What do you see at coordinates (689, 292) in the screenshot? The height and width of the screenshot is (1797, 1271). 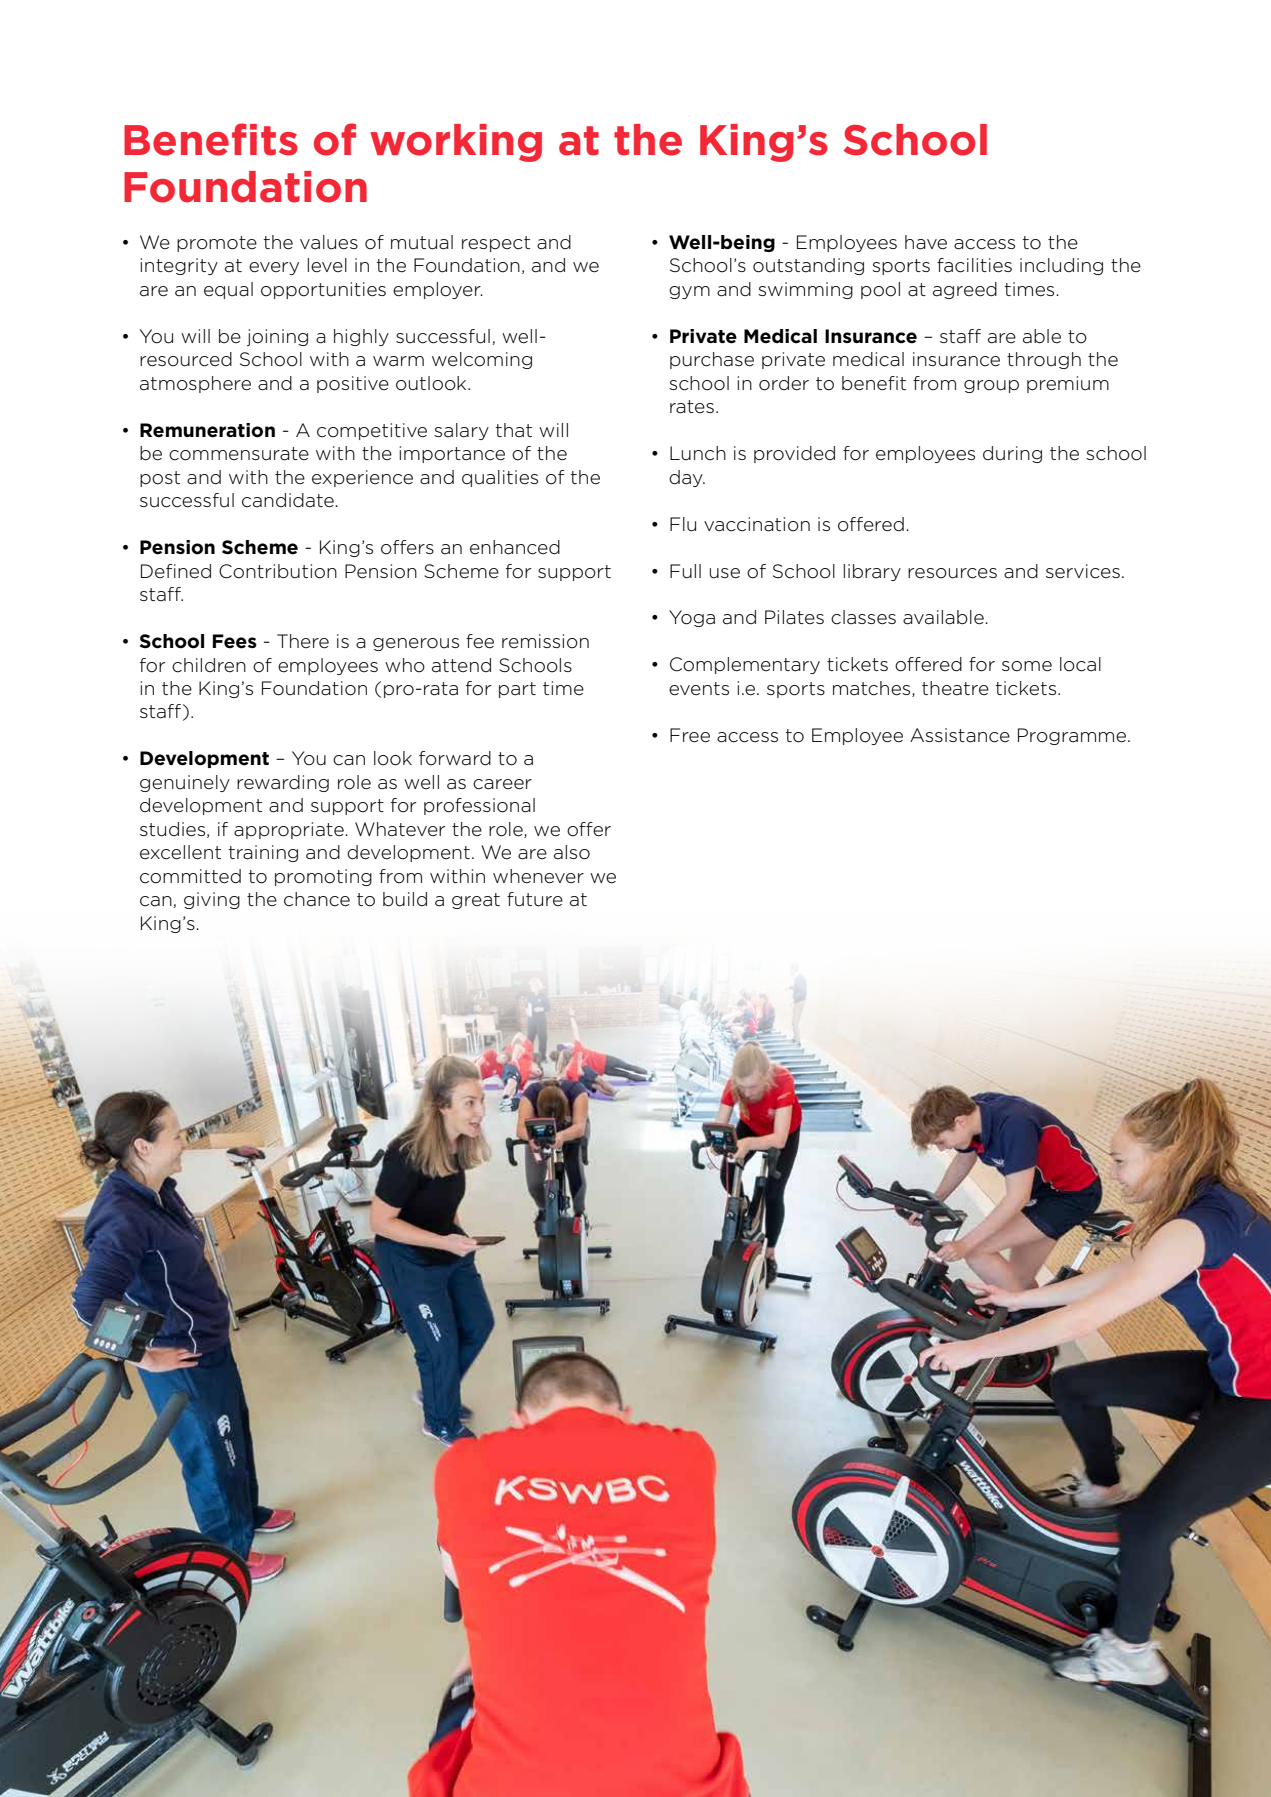 I see `gym` at bounding box center [689, 292].
